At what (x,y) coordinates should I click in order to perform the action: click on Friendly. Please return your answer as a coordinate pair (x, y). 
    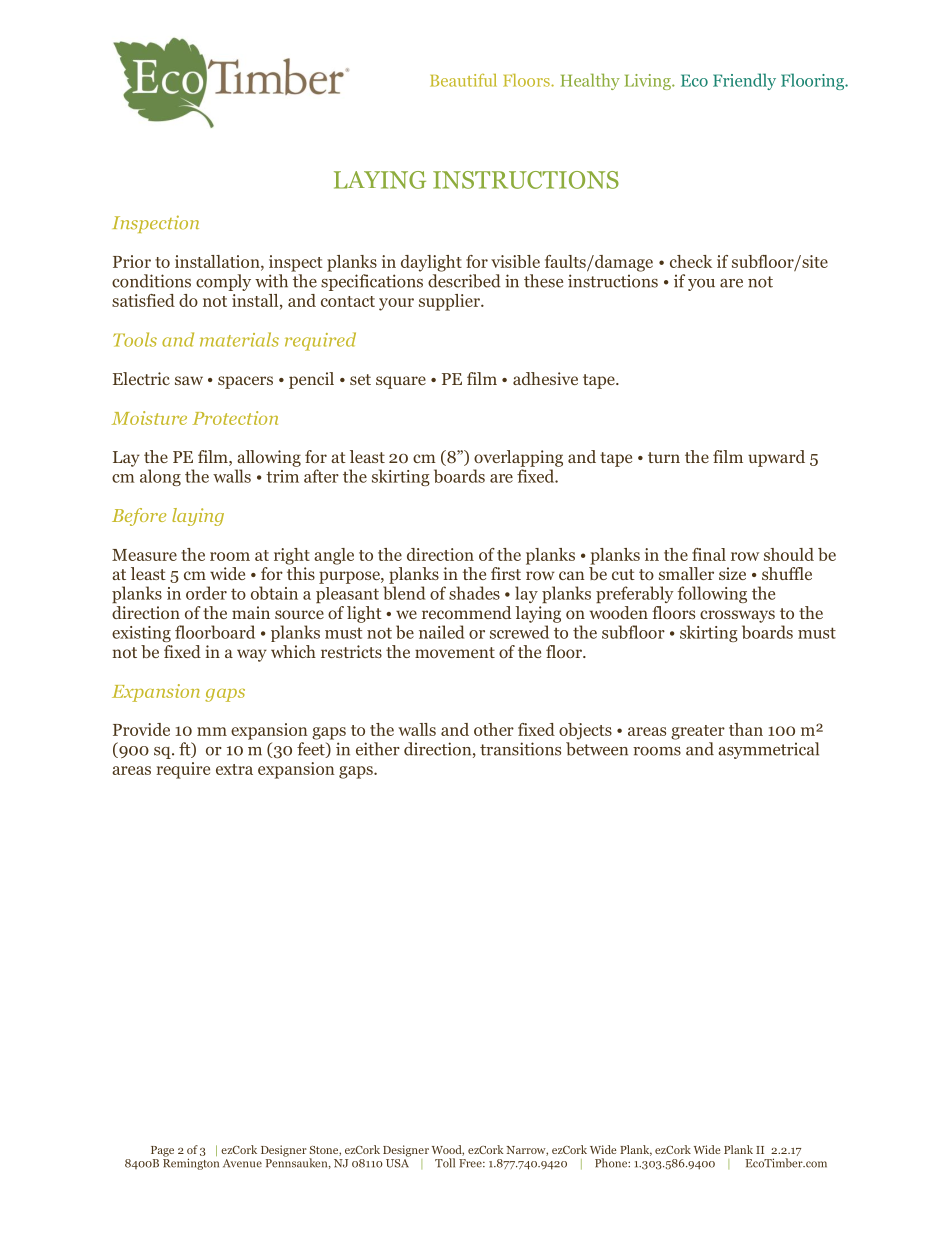
    Looking at the image, I should click on (744, 81).
